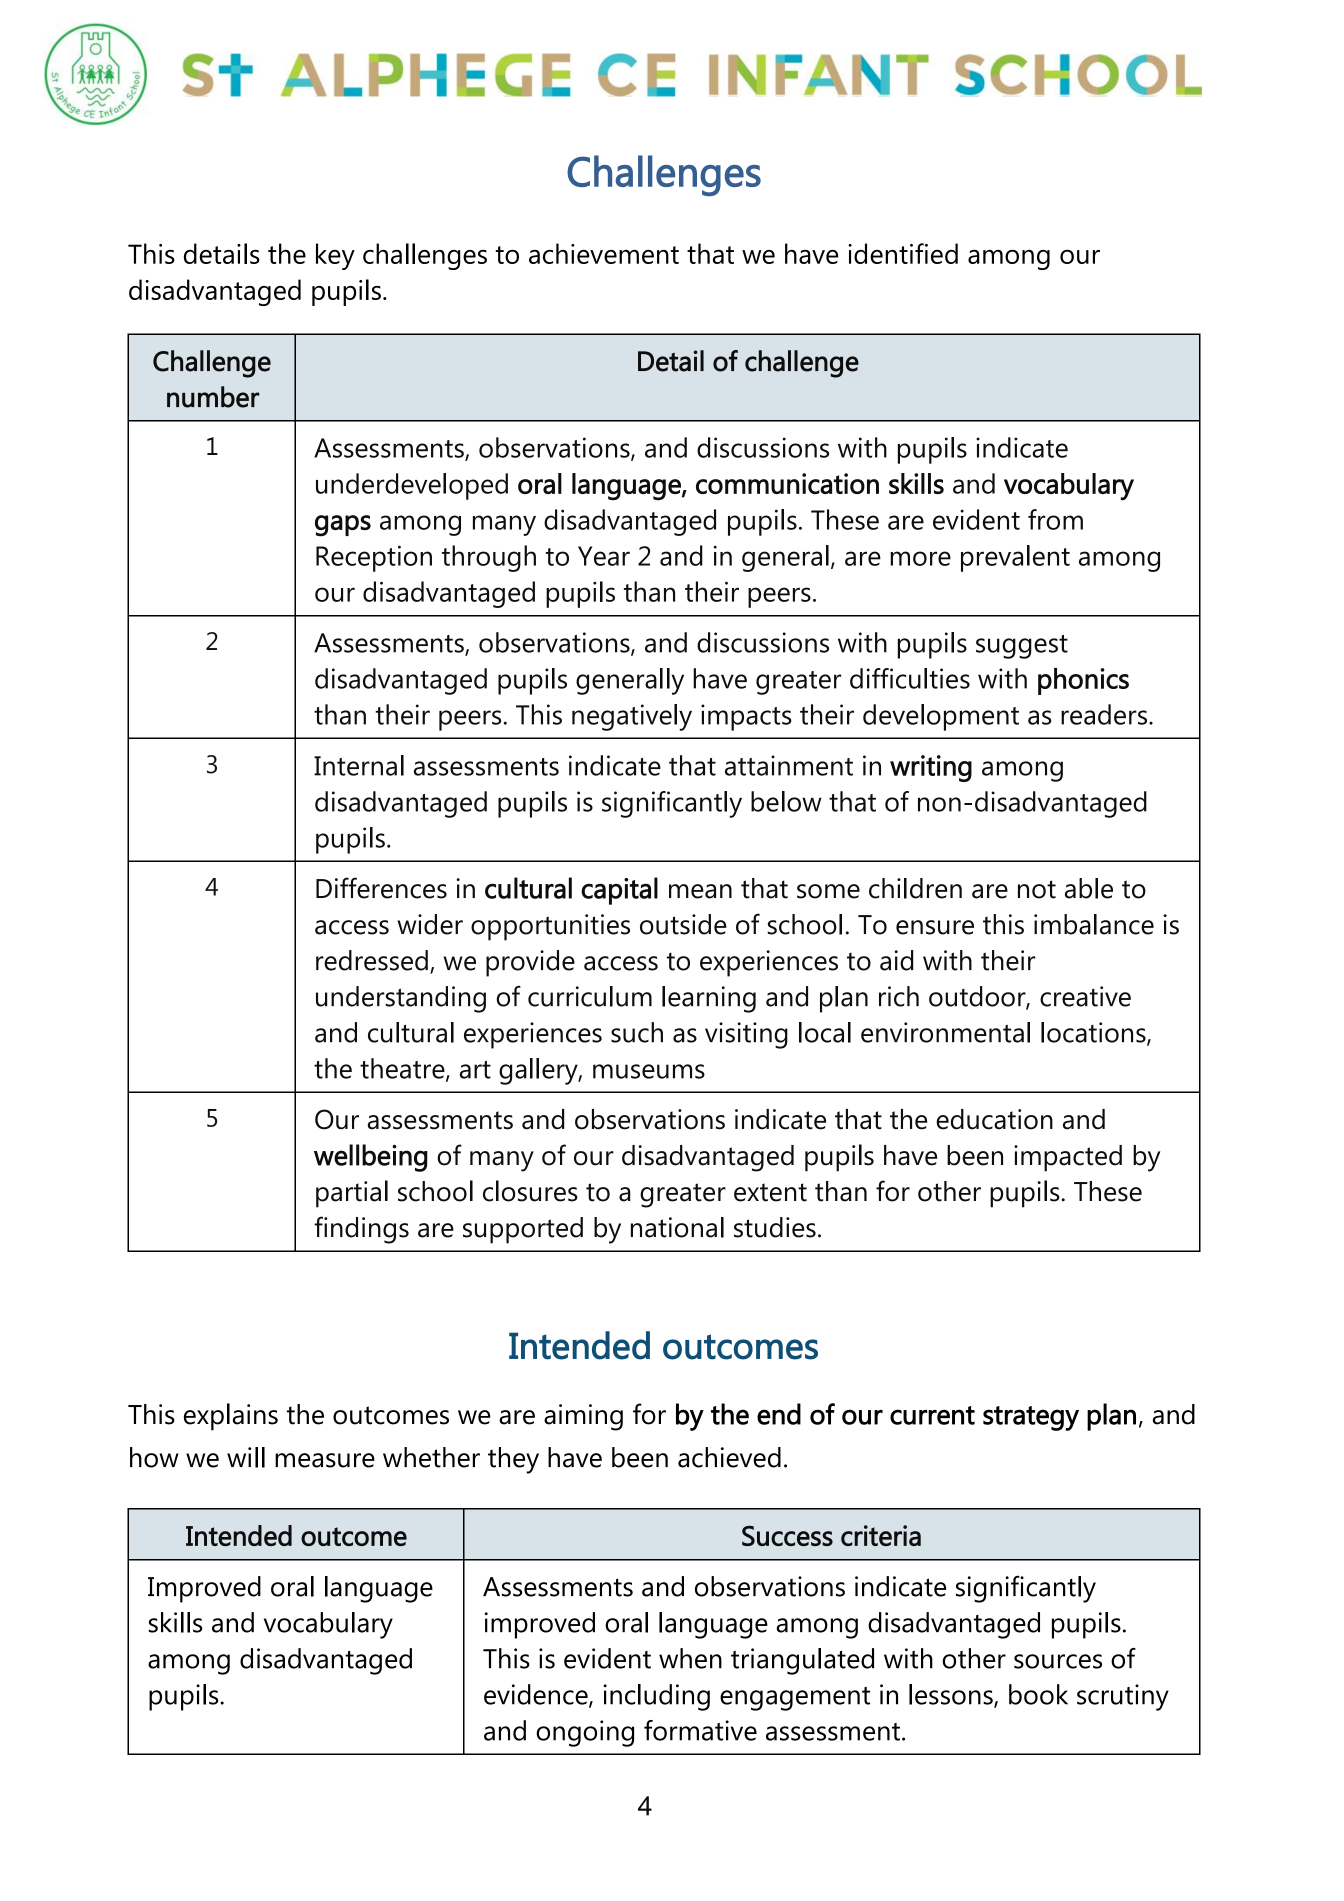 This page has height=1901, width=1344. Describe the element at coordinates (401, 999) in the page. I see `understanding` at that location.
